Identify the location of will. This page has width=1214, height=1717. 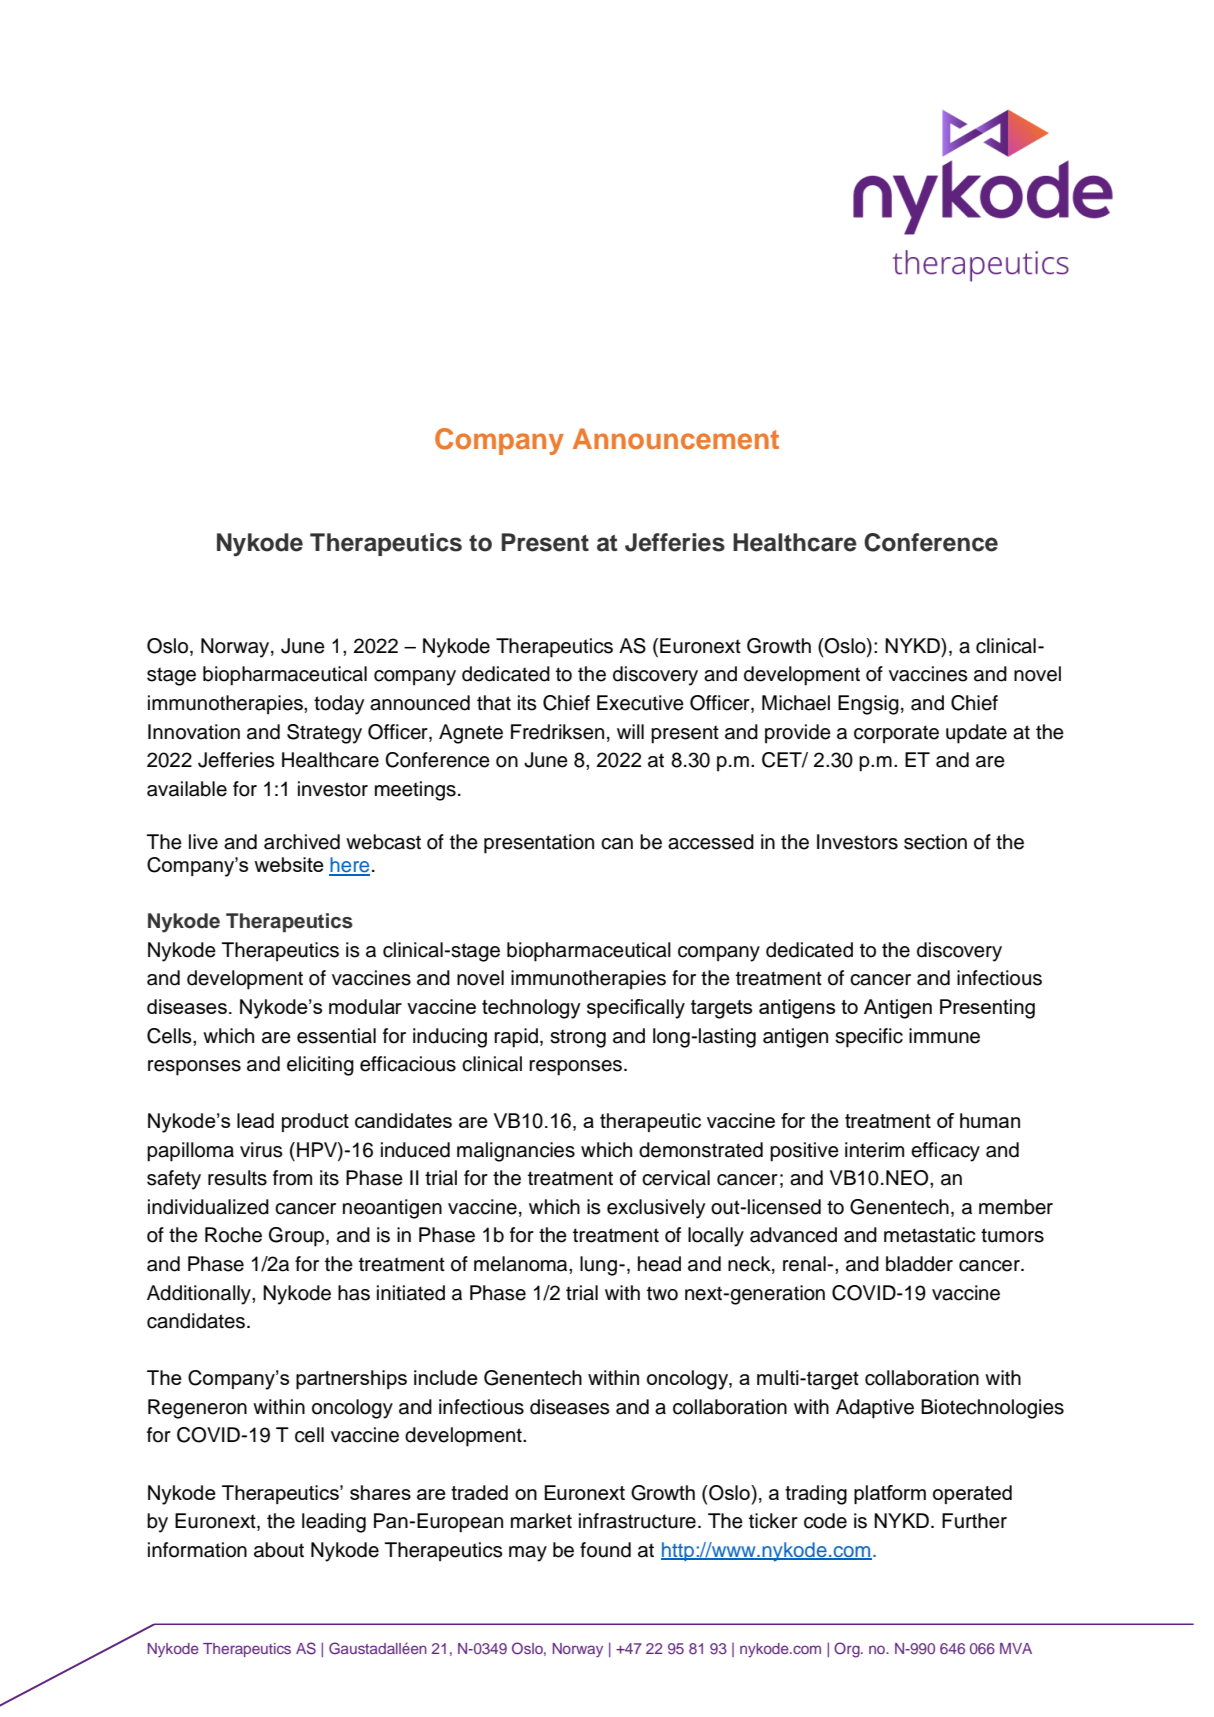
(630, 731).
